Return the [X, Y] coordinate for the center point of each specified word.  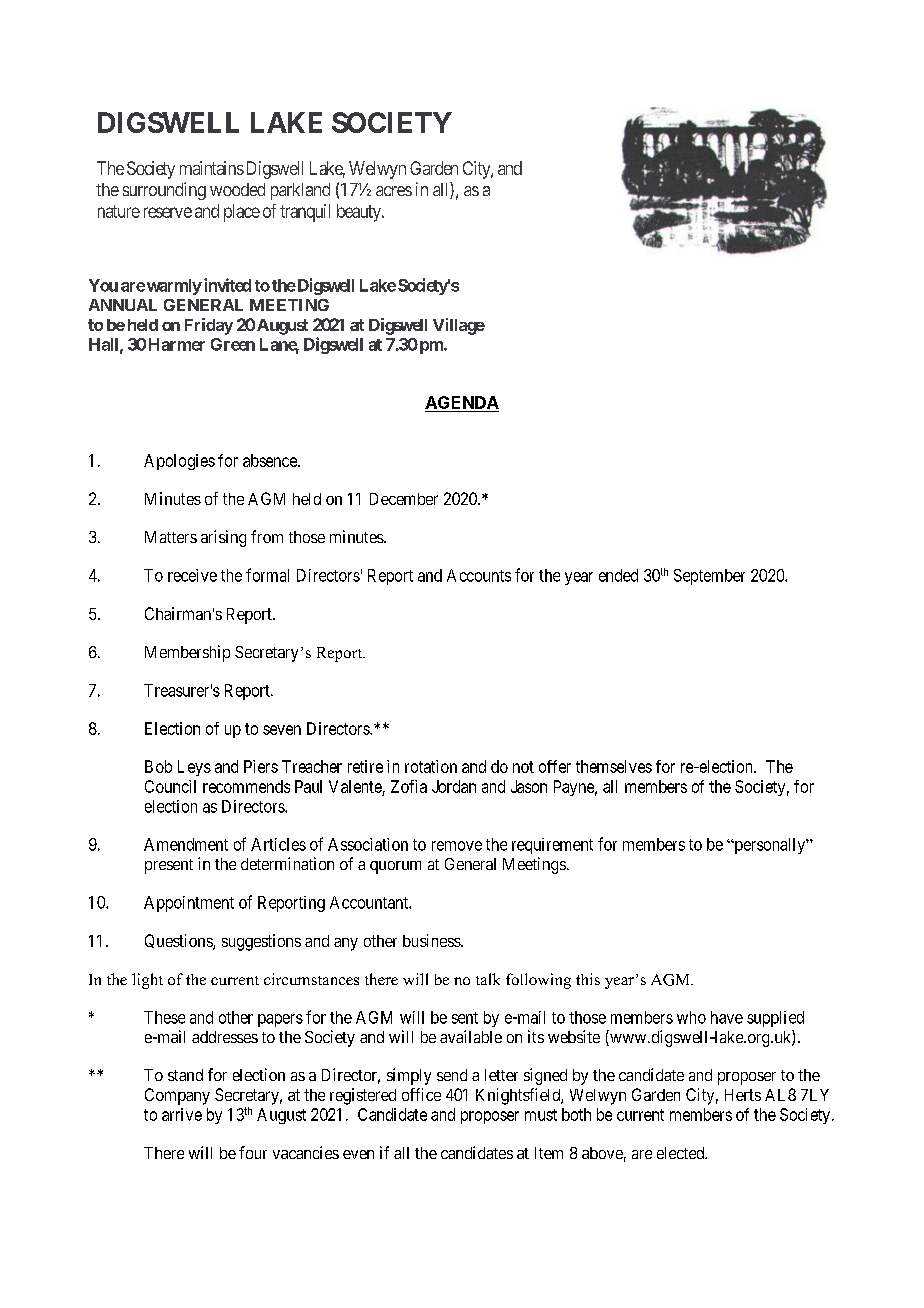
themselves [614, 766]
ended [618, 575]
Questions [179, 942]
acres [394, 191]
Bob [158, 766]
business [432, 940]
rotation [431, 766]
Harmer [177, 344]
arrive [182, 1114]
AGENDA [462, 404]
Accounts [479, 575]
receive [192, 575]
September [709, 577]
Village [459, 326]
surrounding [164, 191]
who [691, 1017]
